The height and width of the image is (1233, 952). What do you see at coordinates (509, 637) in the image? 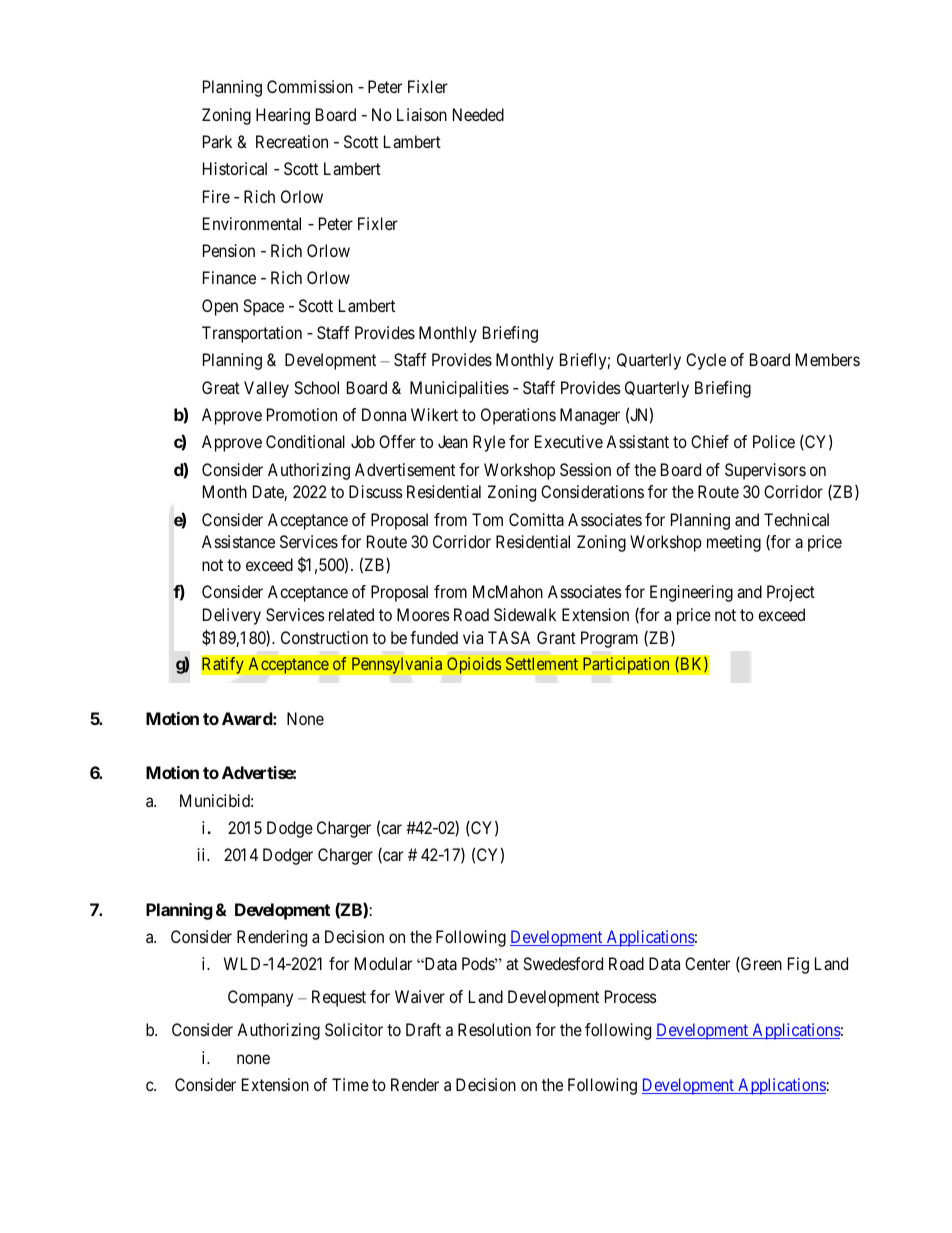
I see `TASA` at bounding box center [509, 637].
